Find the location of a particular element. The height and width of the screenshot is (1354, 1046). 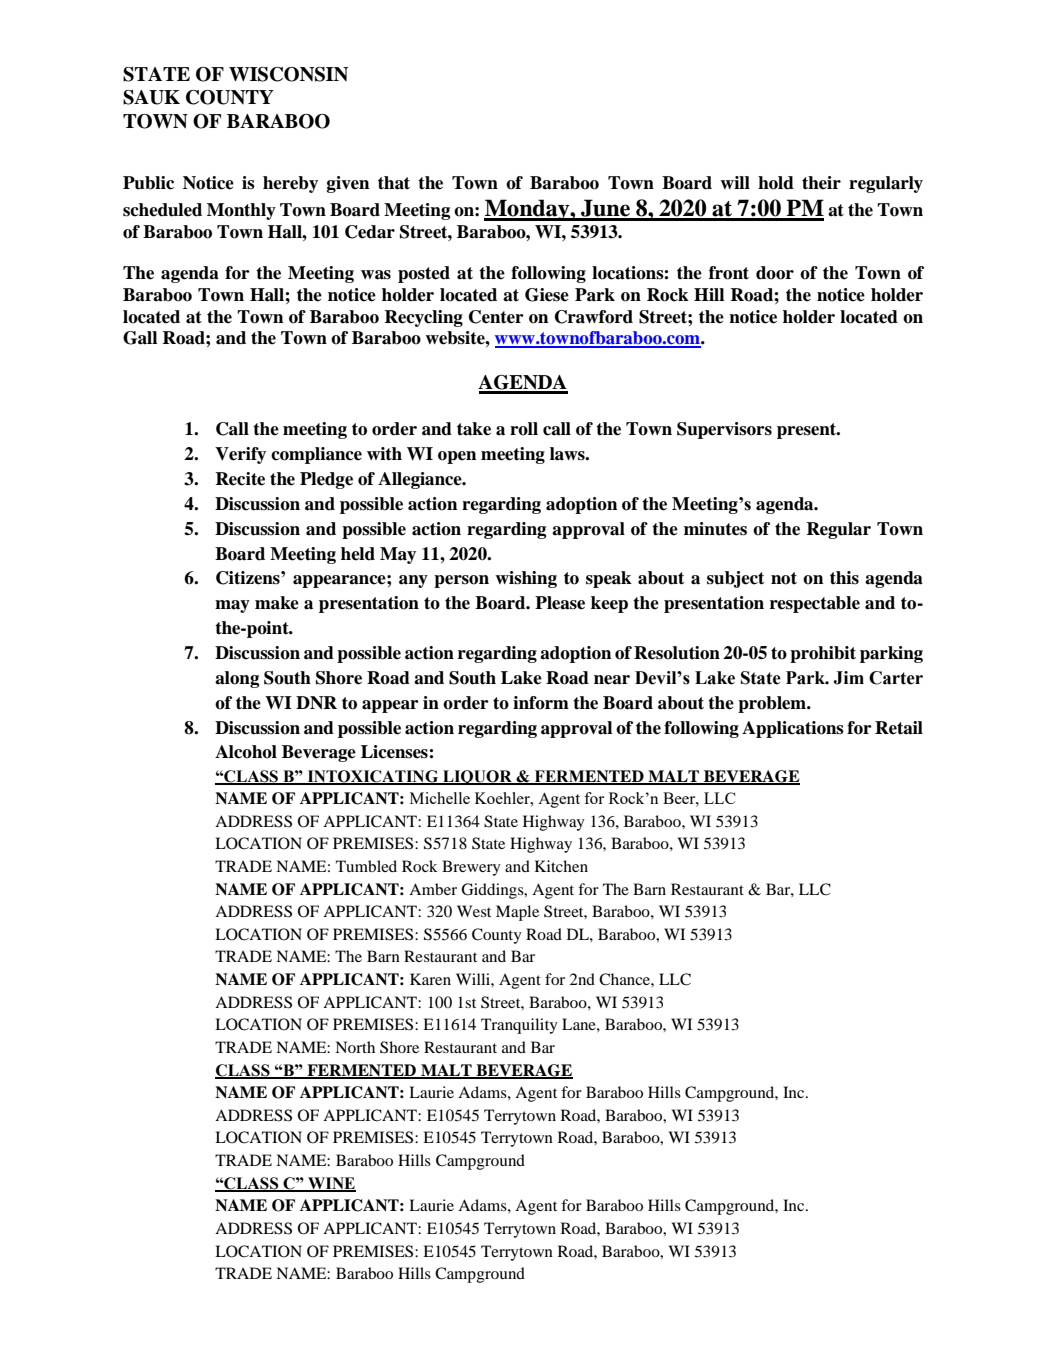

that is located at coordinates (394, 183).
